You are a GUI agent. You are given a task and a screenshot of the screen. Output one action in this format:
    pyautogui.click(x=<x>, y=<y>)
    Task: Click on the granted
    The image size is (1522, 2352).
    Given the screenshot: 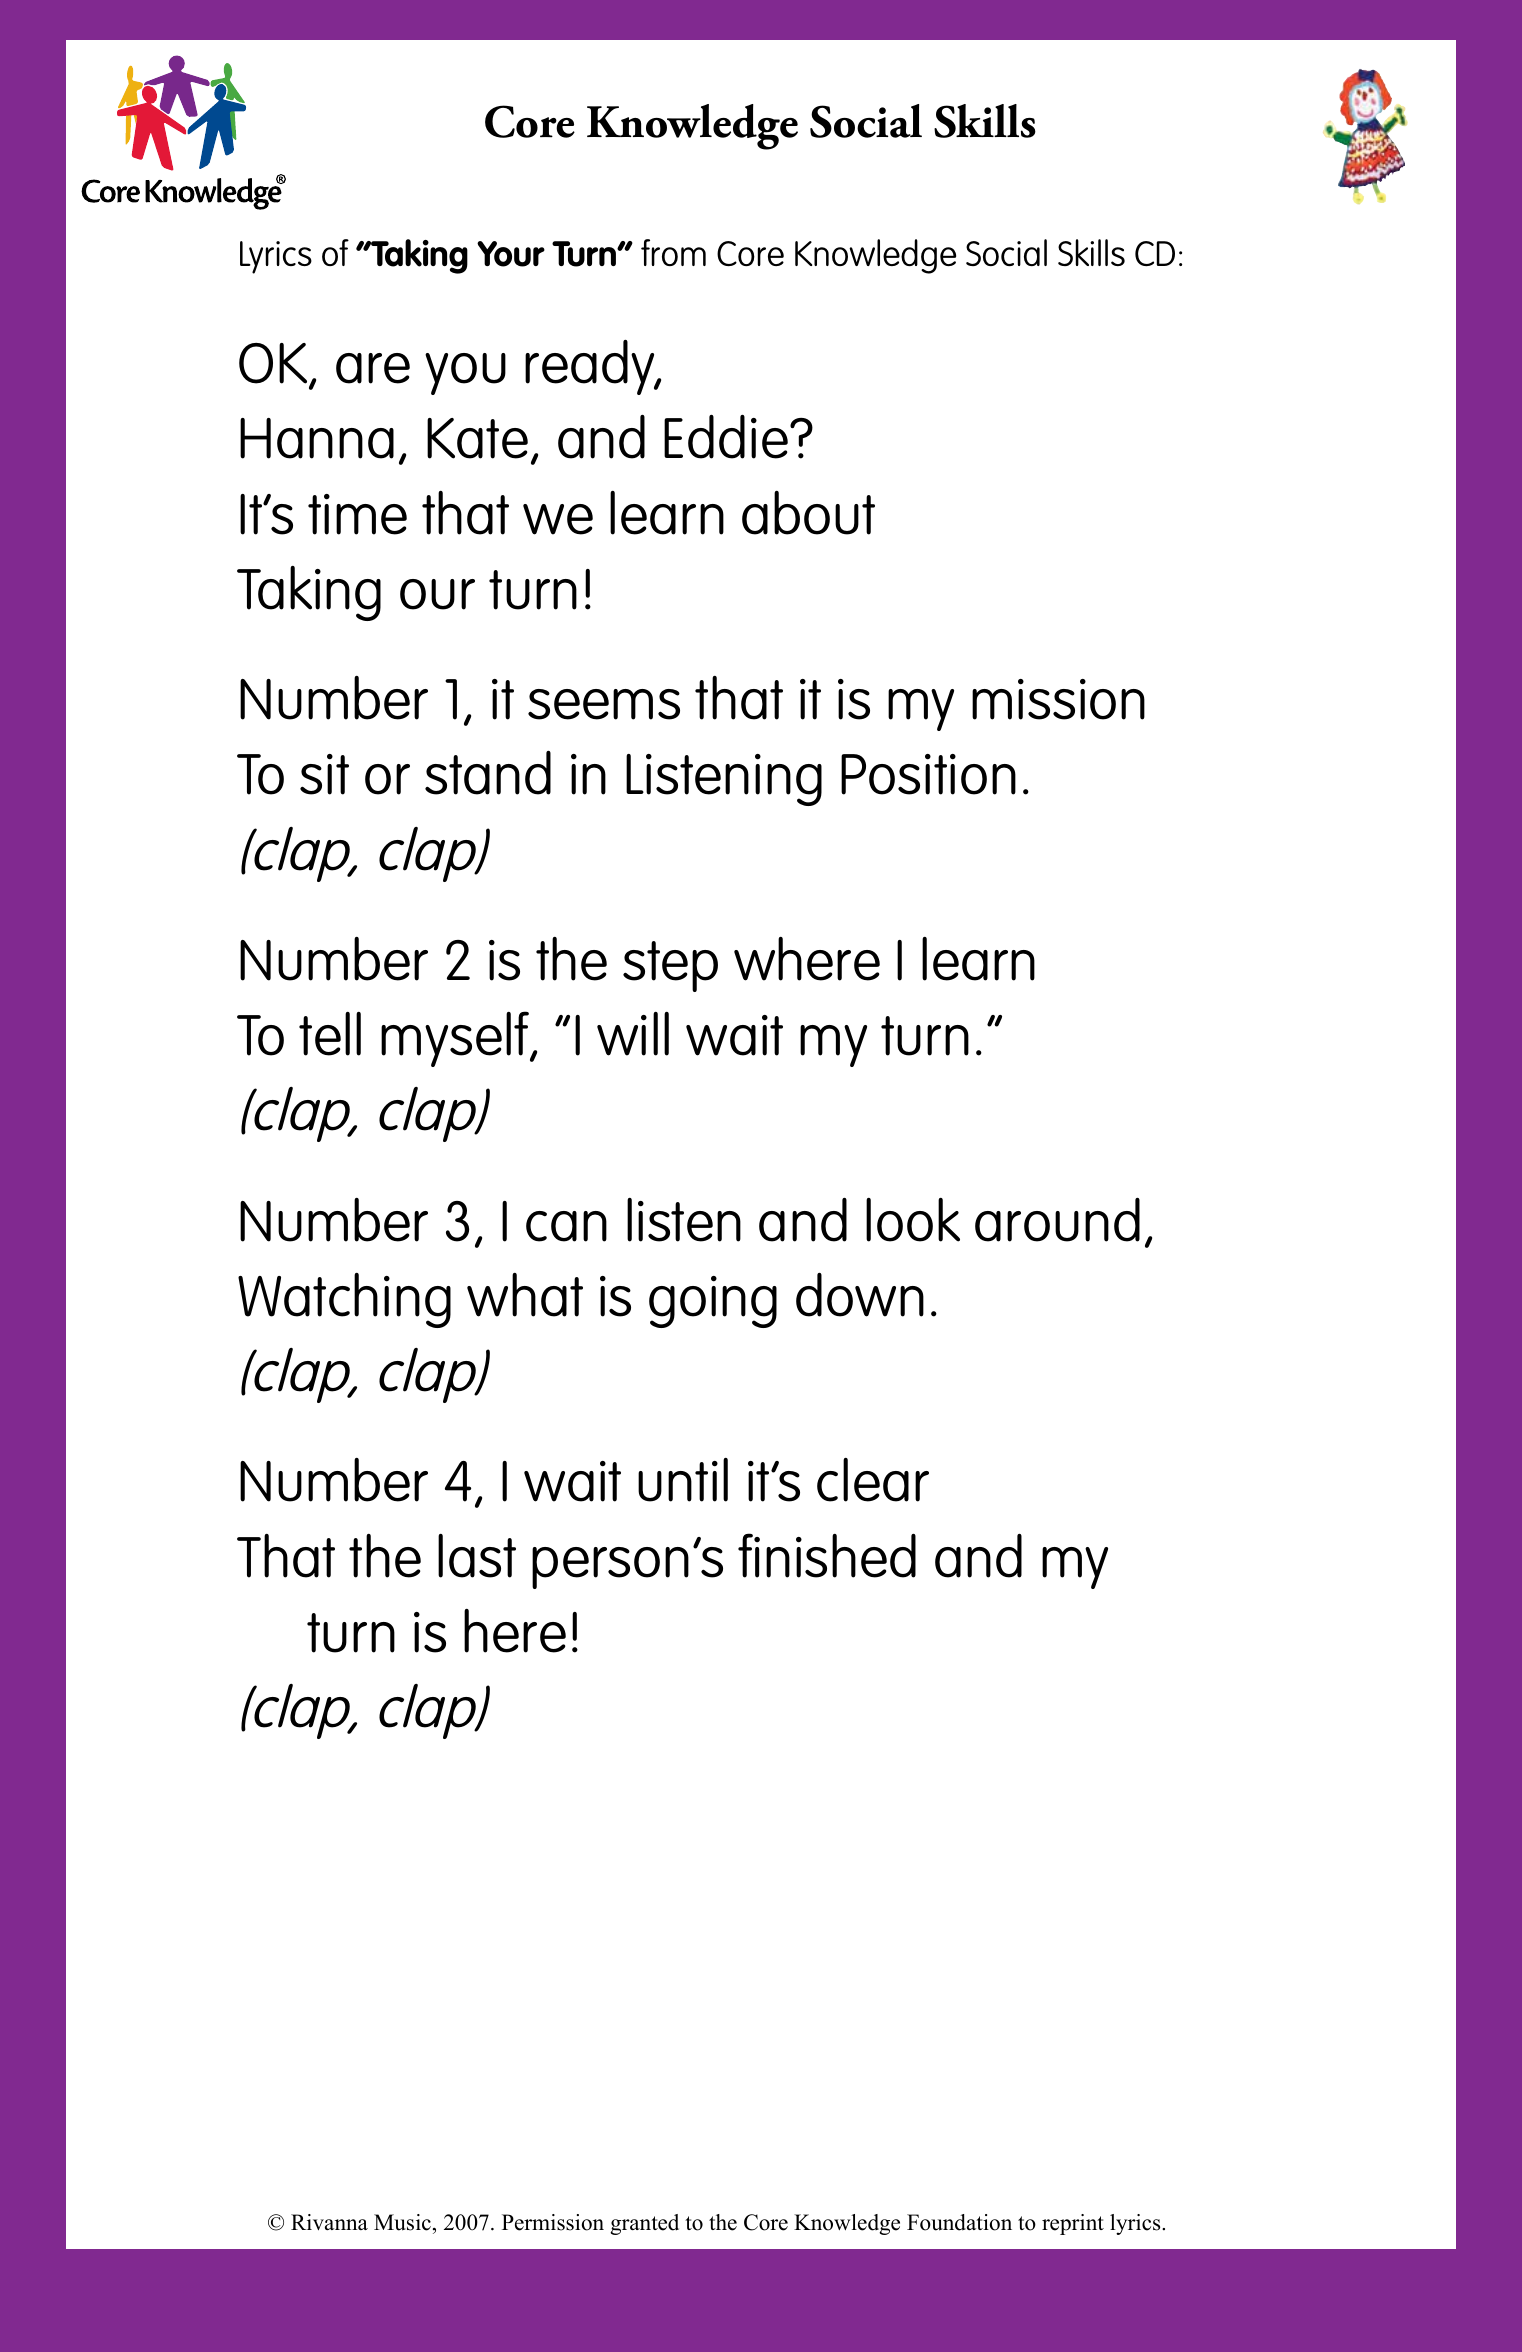 What is the action you would take?
    pyautogui.click(x=644, y=2224)
